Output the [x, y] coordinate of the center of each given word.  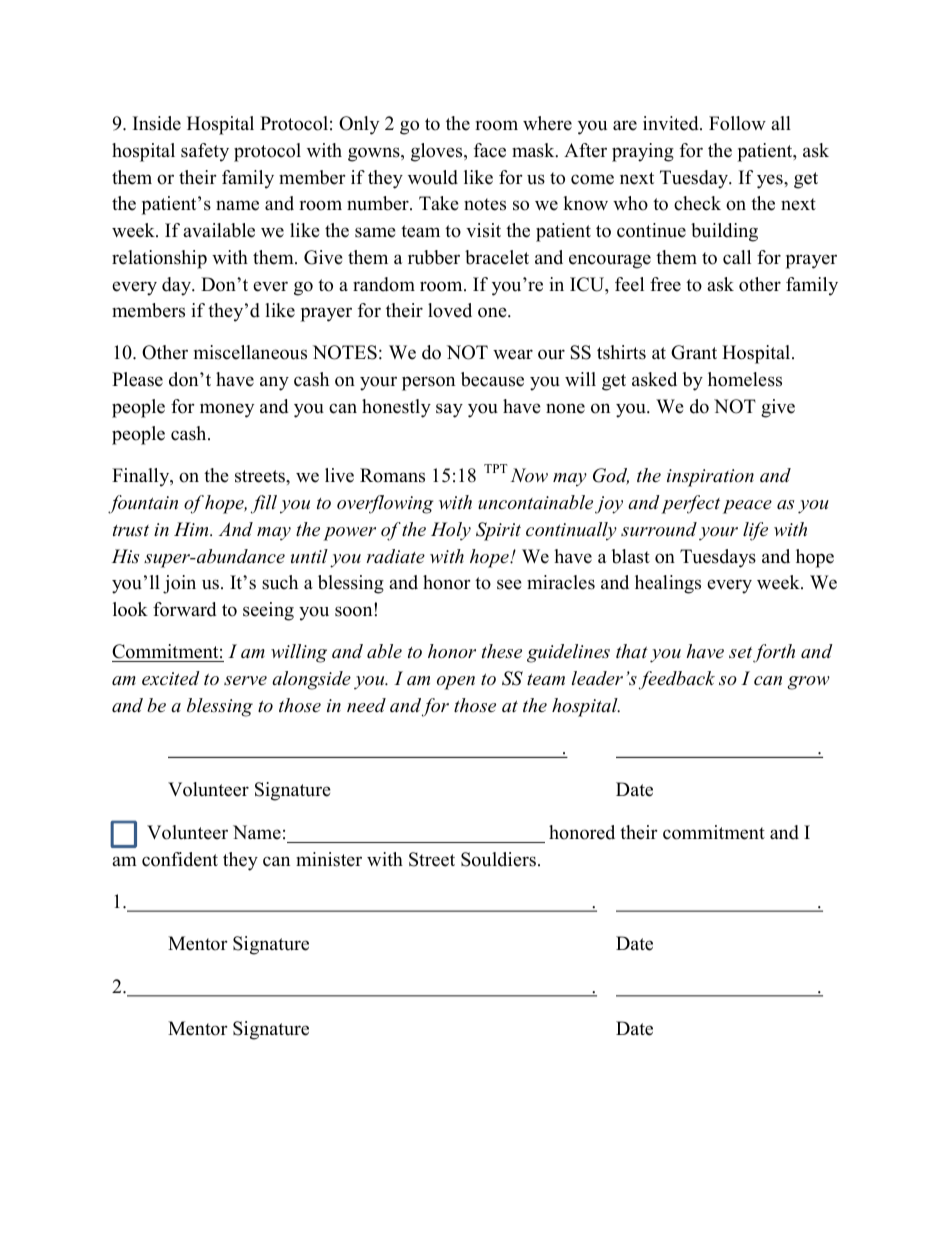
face [490, 150]
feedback [677, 680]
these [502, 651]
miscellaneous [250, 352]
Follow [737, 123]
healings [668, 584]
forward [184, 609]
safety [205, 152]
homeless [745, 379]
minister [329, 859]
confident [180, 859]
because [492, 379]
